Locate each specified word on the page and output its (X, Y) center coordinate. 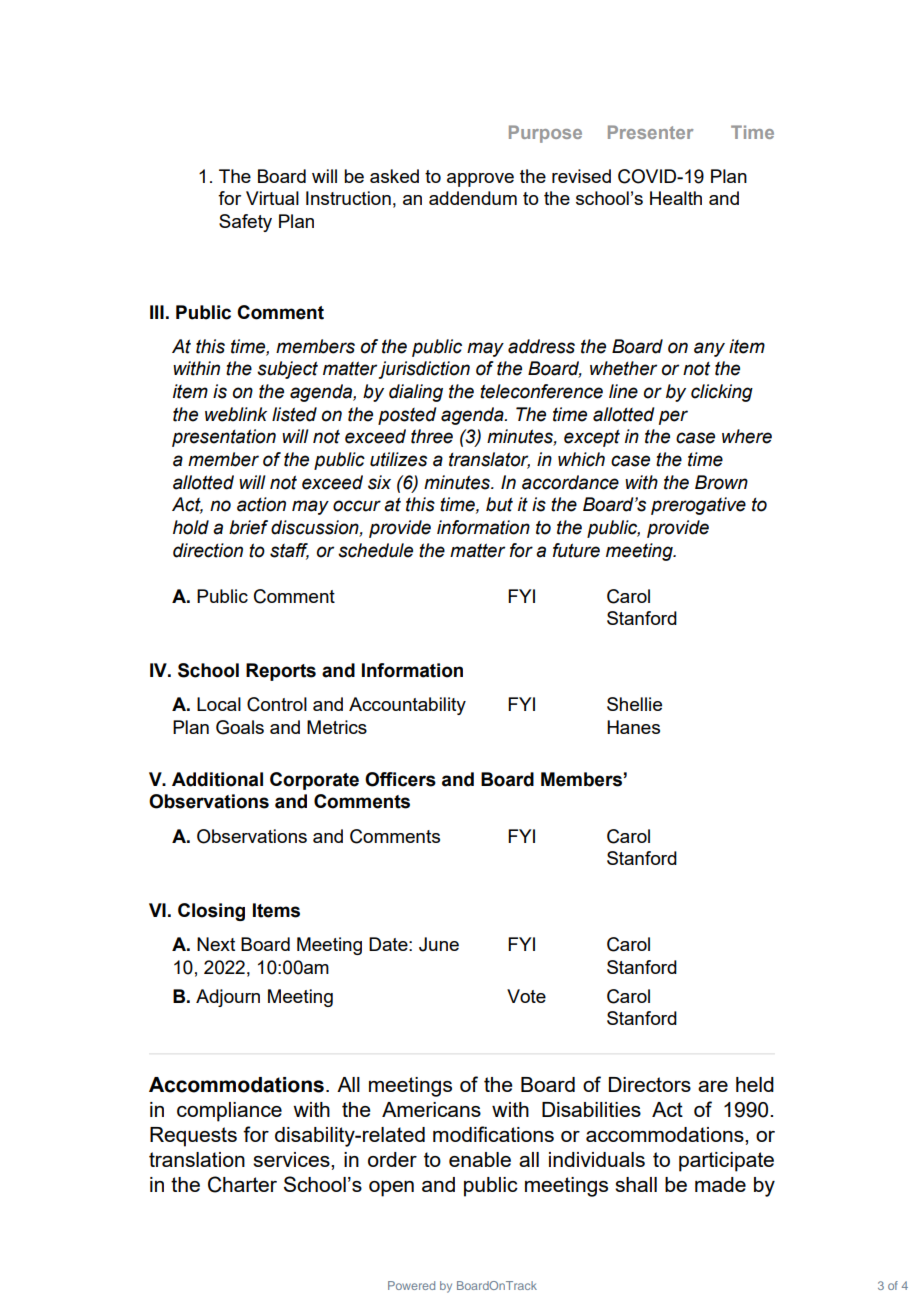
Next (216, 944)
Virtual (272, 198)
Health (676, 198)
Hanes (633, 727)
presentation (224, 438)
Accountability (407, 706)
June (439, 944)
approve (480, 180)
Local (219, 704)
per (673, 417)
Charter (242, 1184)
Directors (650, 1084)
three (432, 436)
